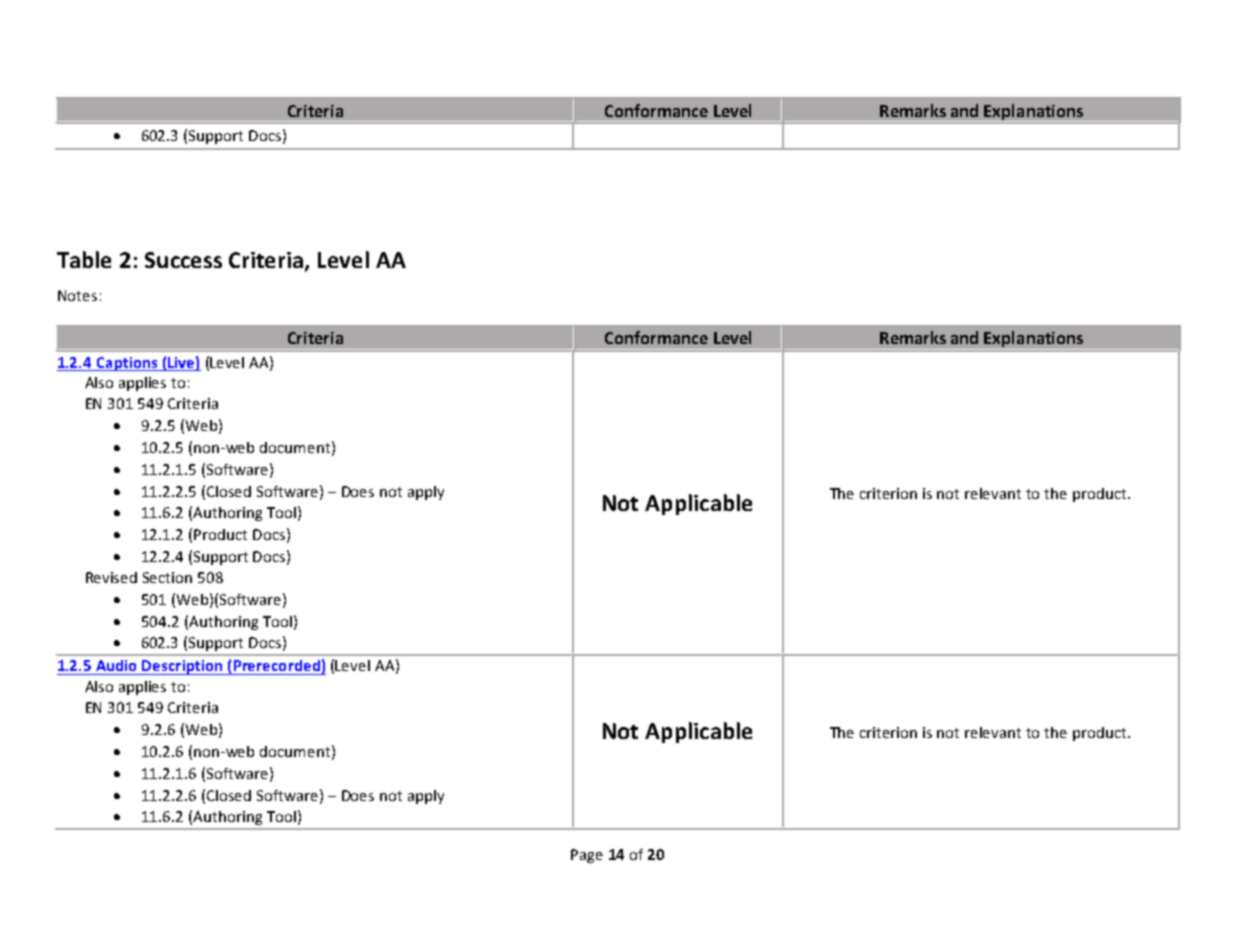 The image size is (1233, 952). I want to click on Section, so click(167, 577).
